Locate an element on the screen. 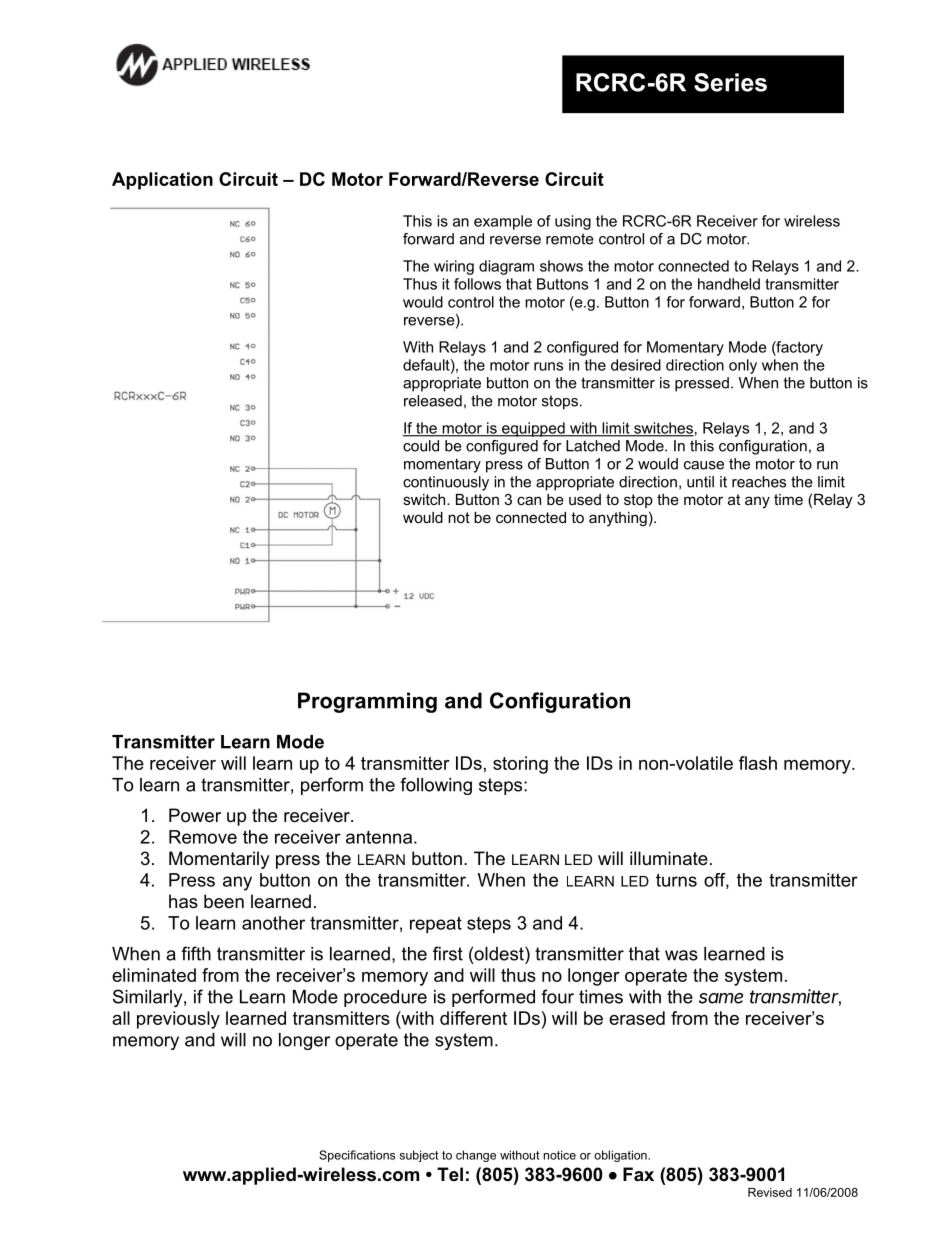  Specifications is located at coordinates (357, 1156).
